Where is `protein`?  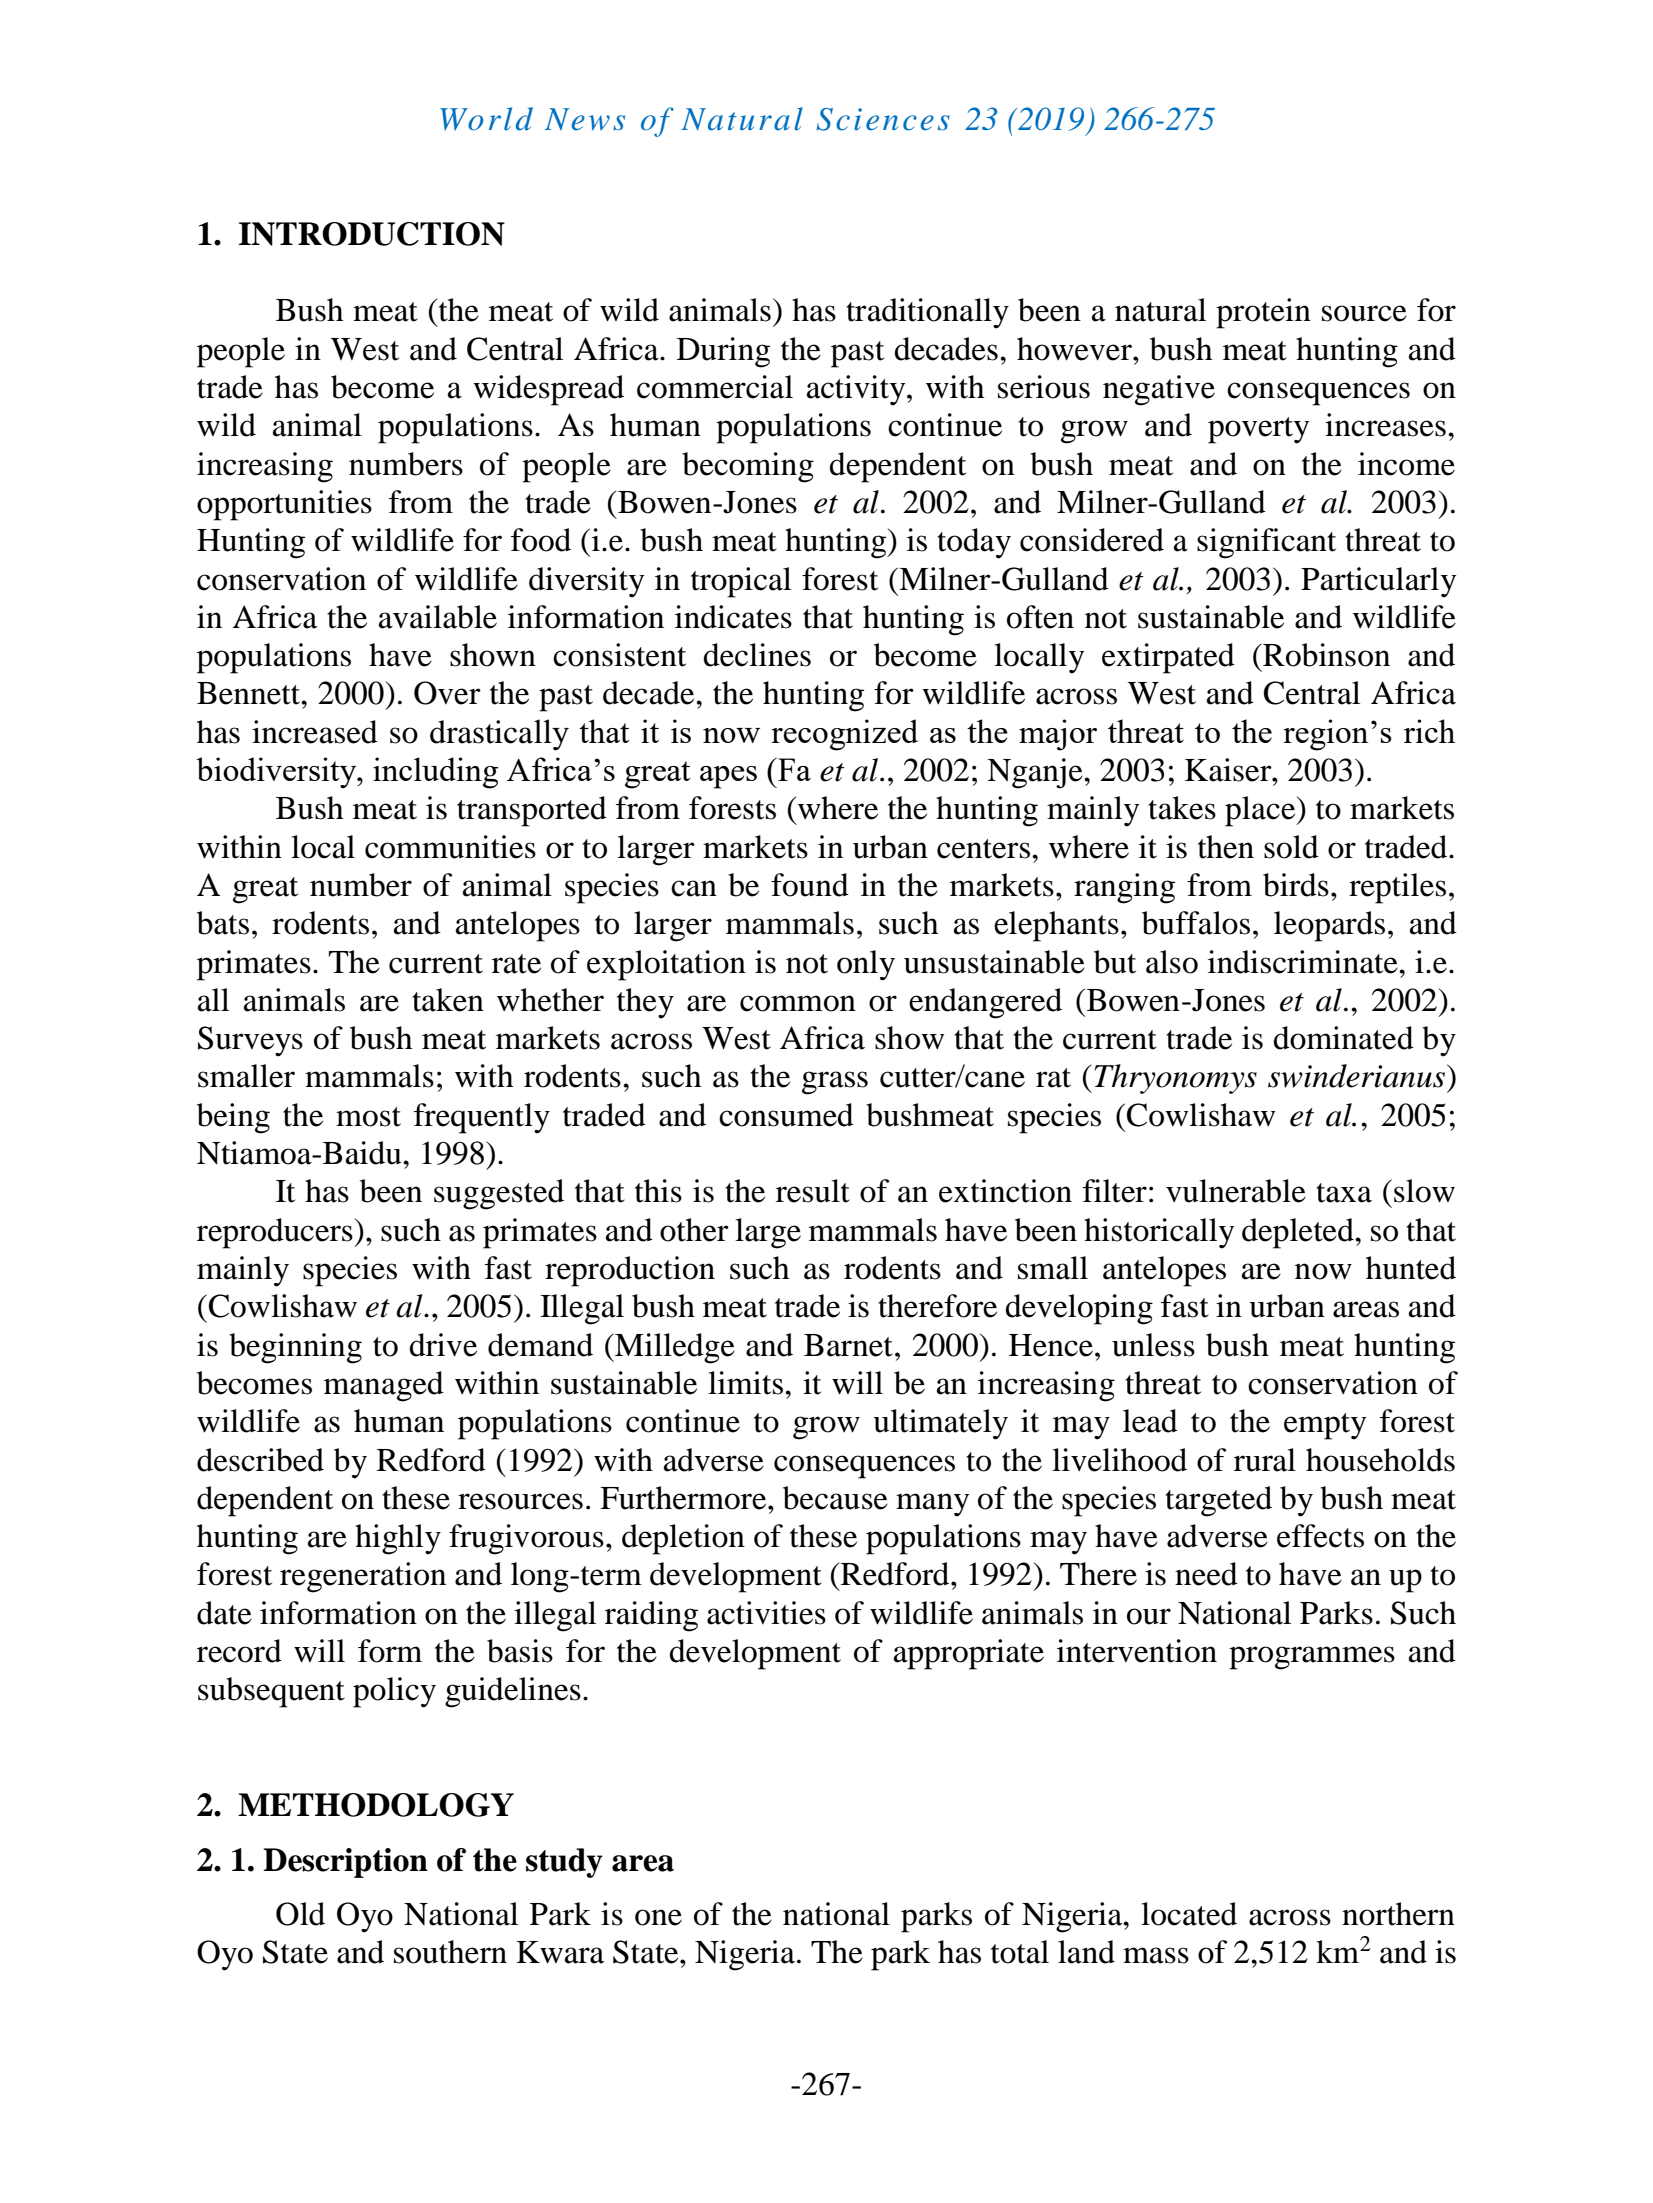 protein is located at coordinates (1263, 313).
